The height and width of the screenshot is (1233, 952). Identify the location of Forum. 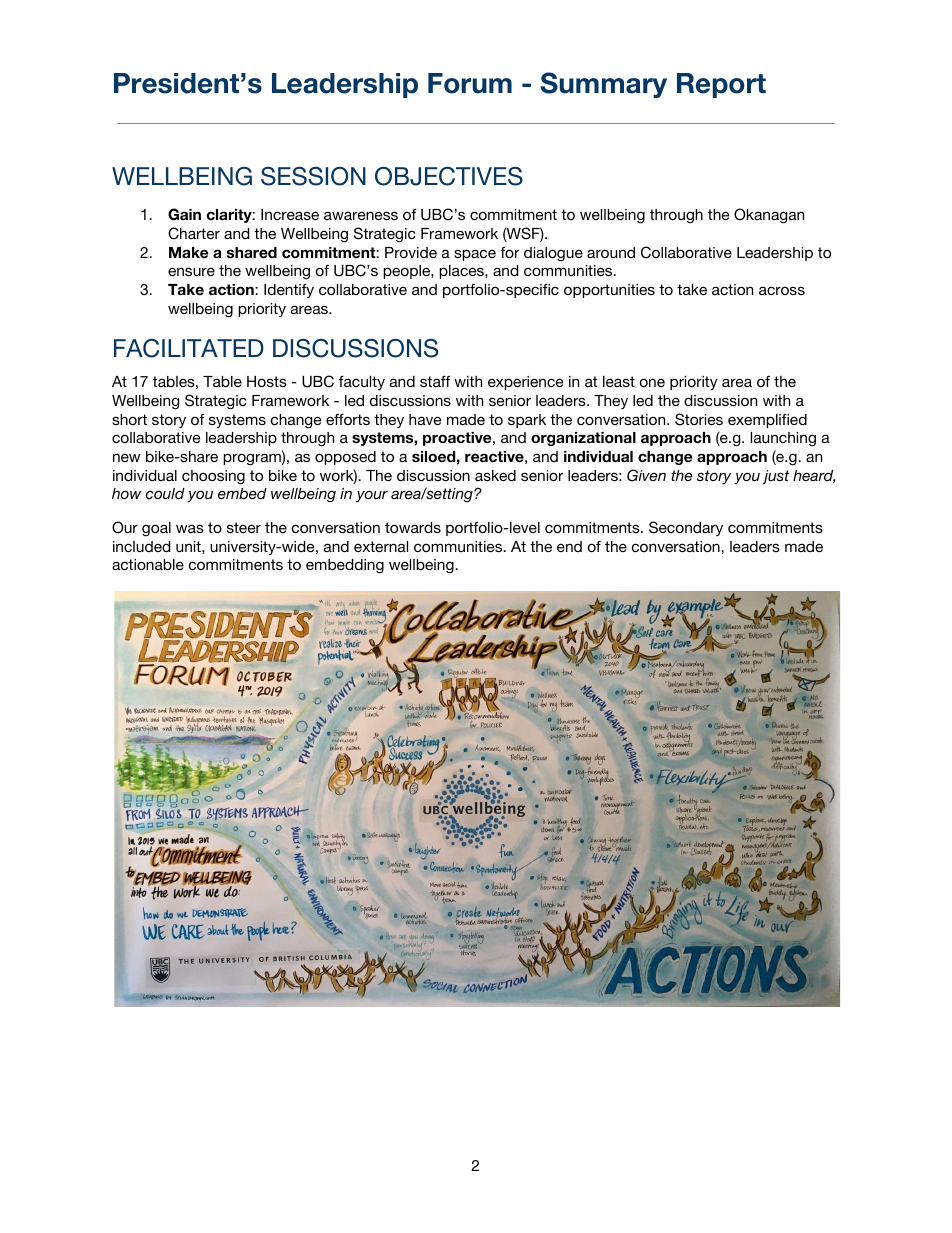
(470, 83).
